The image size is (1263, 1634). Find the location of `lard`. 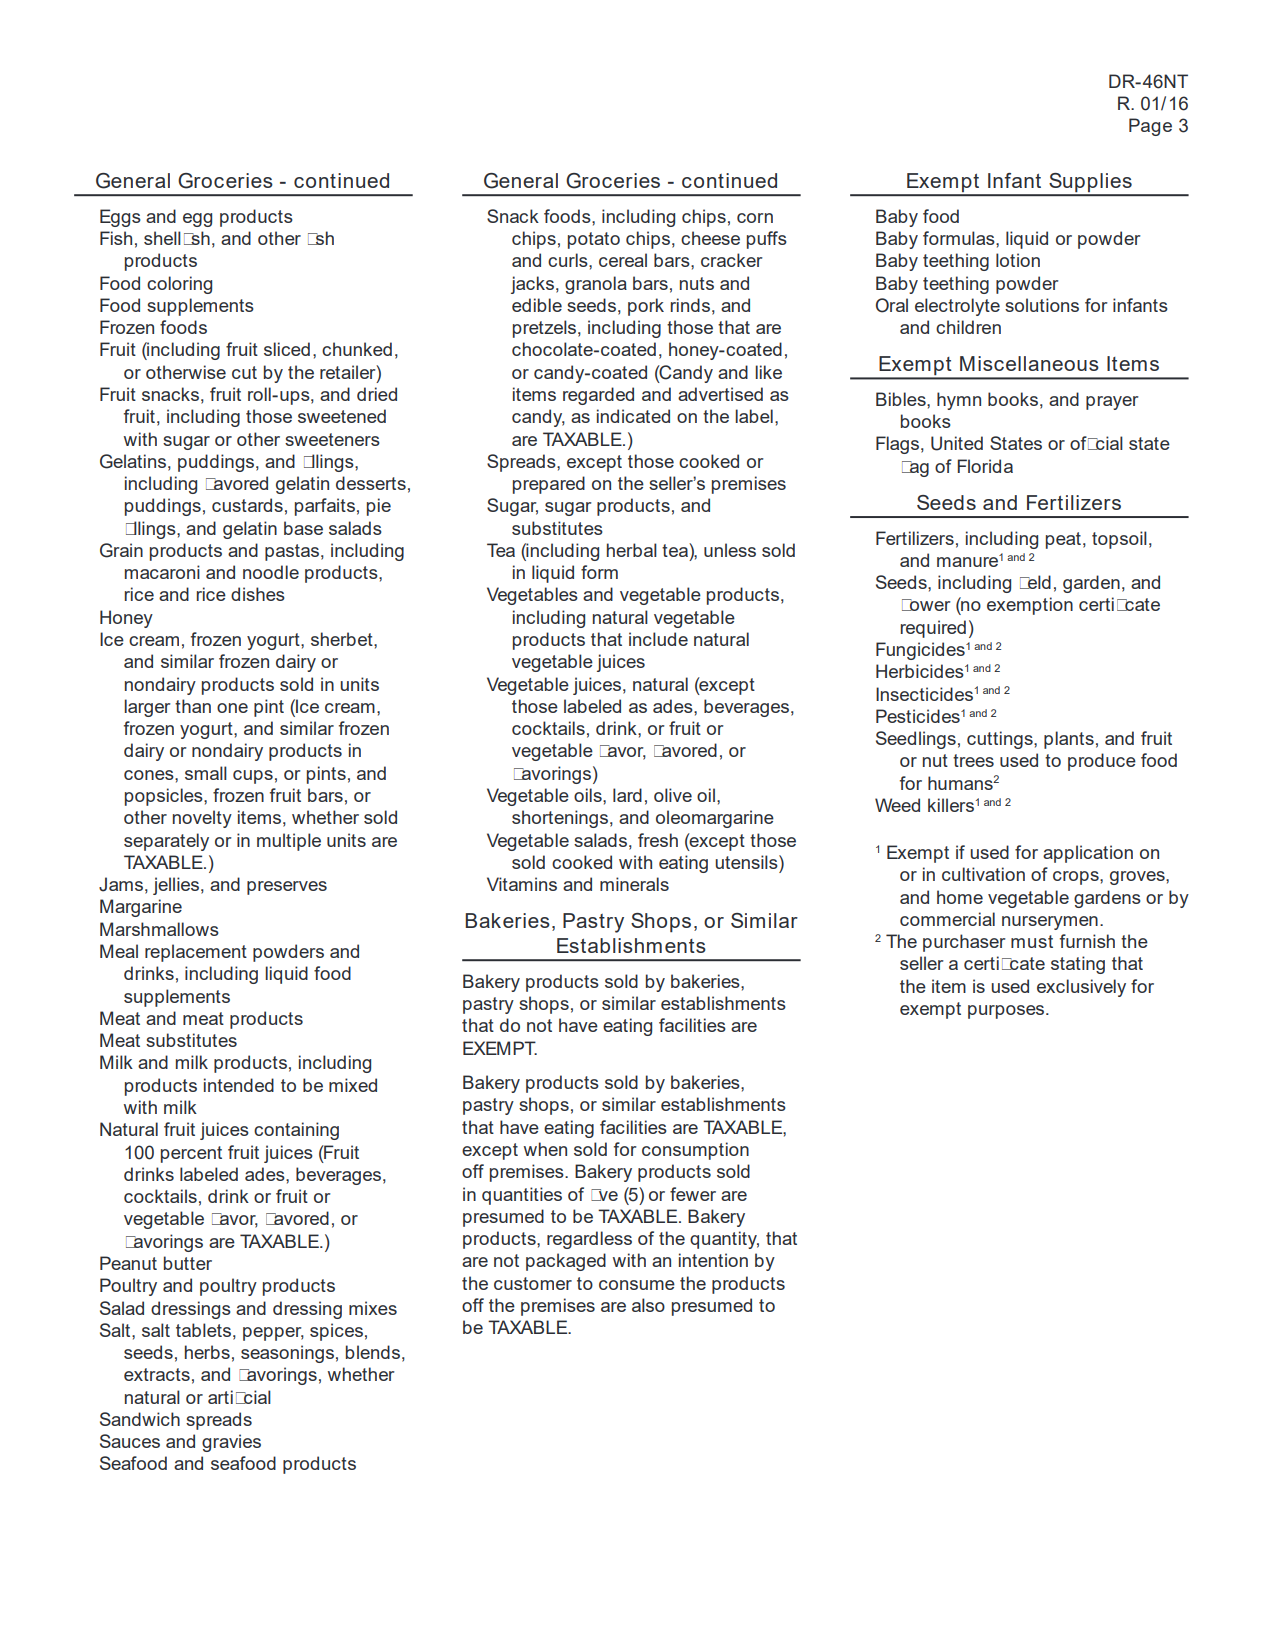

lard is located at coordinates (627, 795).
